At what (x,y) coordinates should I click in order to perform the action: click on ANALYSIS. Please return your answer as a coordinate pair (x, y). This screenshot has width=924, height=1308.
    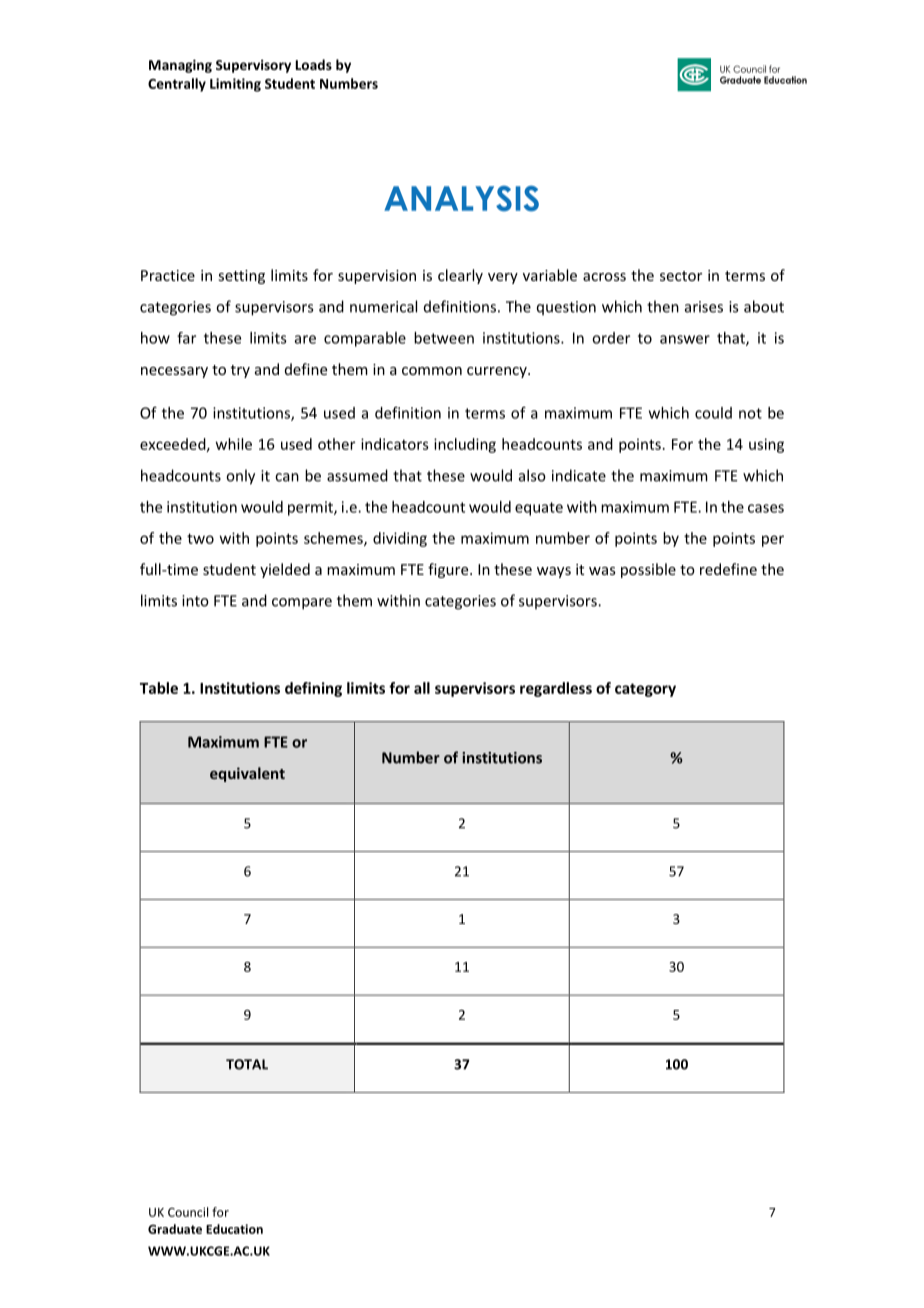
    Looking at the image, I should click on (461, 198).
